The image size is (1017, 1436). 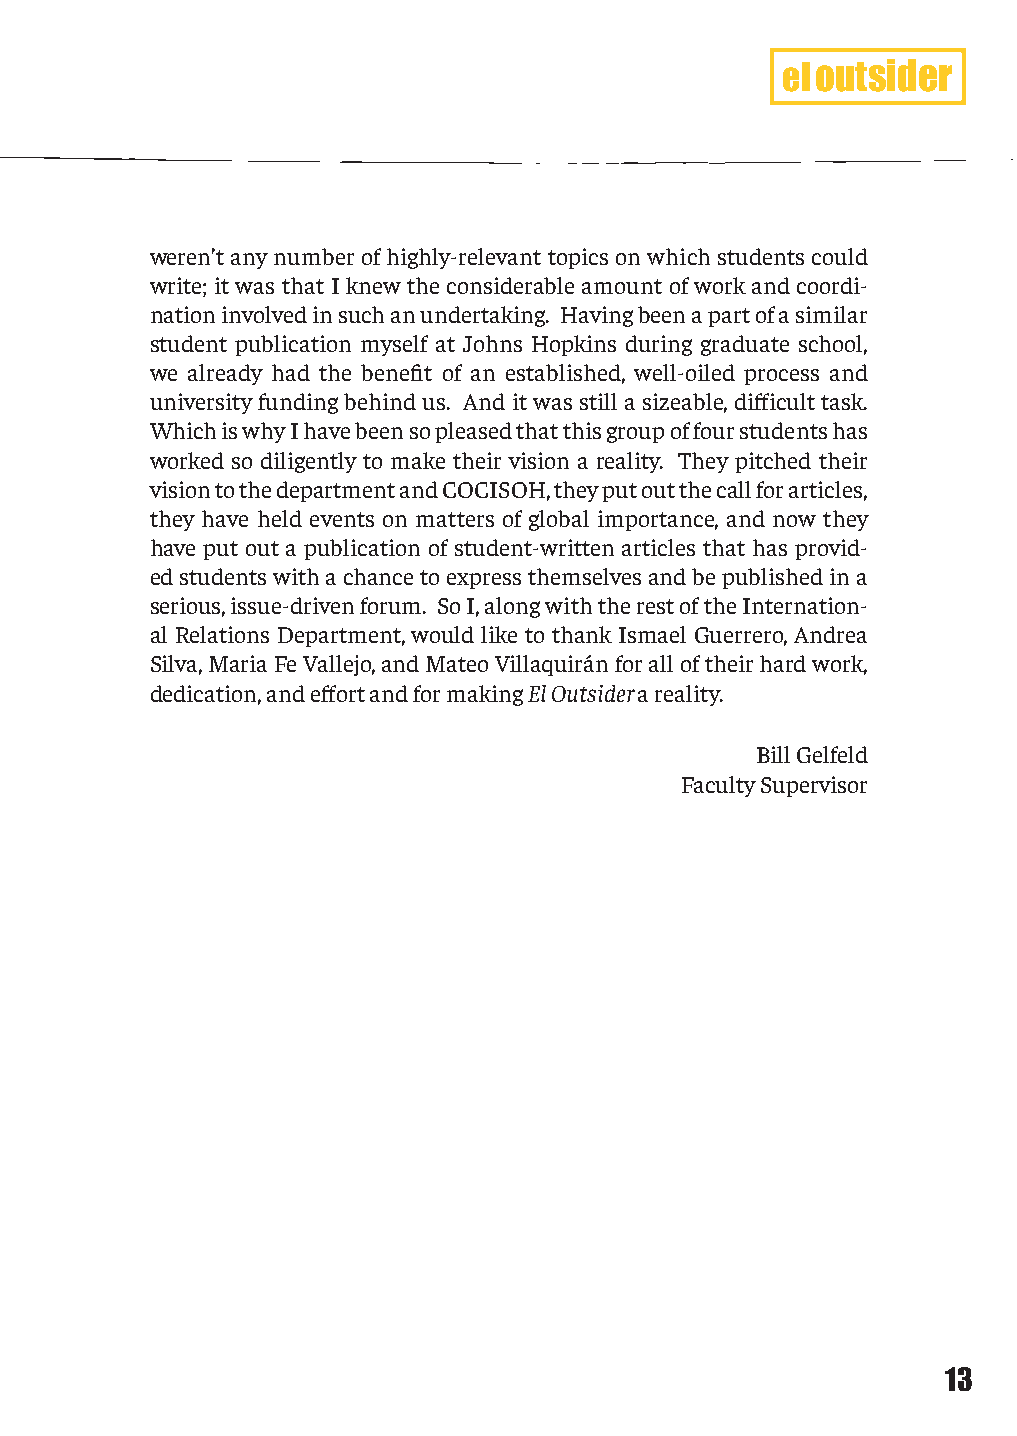 What do you see at coordinates (713, 430) in the document?
I see `four` at bounding box center [713, 430].
